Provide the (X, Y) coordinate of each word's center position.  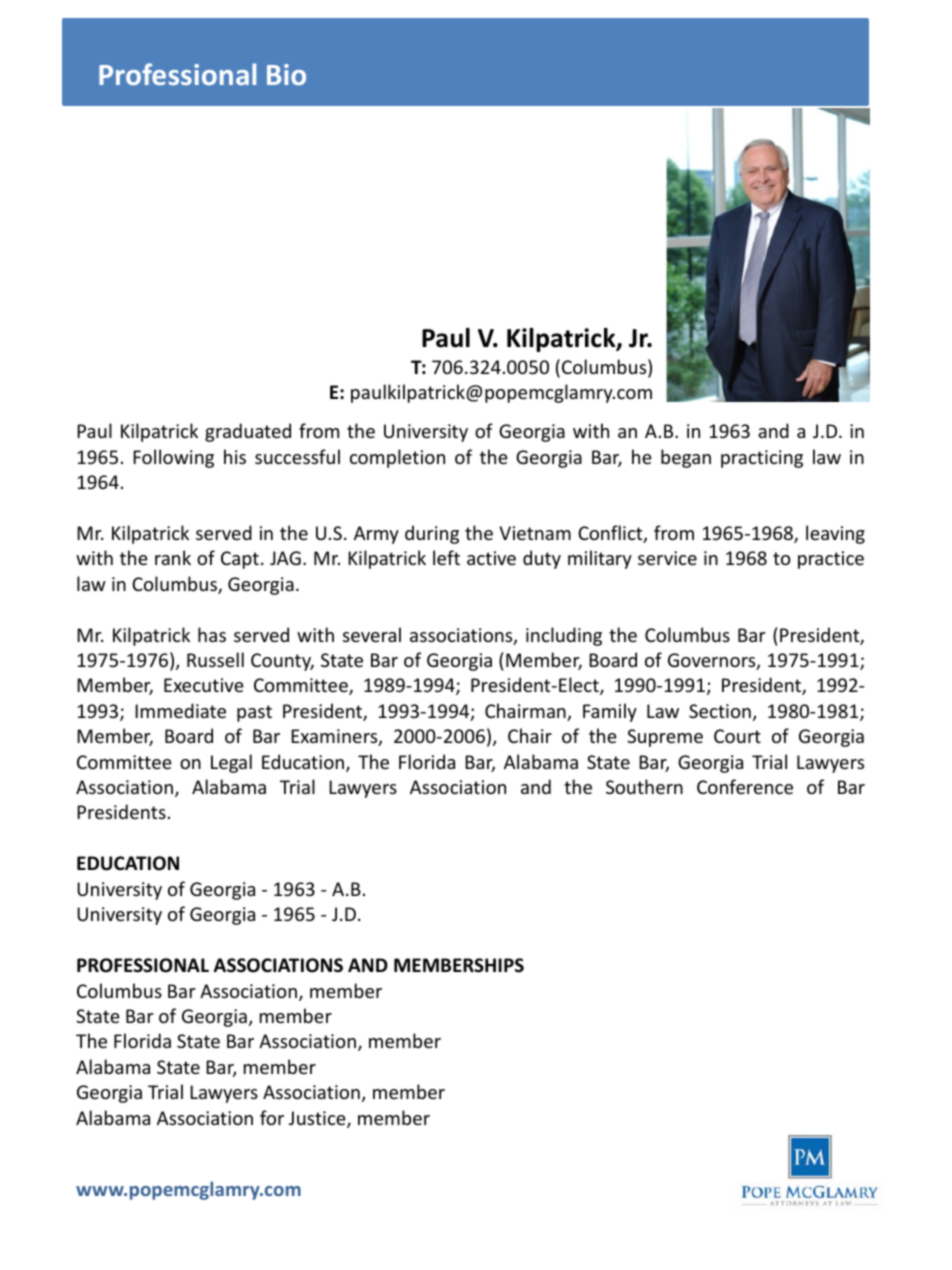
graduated (248, 432)
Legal (231, 763)
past (254, 713)
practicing (762, 459)
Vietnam (535, 533)
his (235, 456)
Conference (745, 786)
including (564, 636)
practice (831, 560)
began (686, 458)
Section (720, 711)
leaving (835, 534)
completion (397, 458)
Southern (644, 786)
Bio (286, 74)
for (272, 1117)
